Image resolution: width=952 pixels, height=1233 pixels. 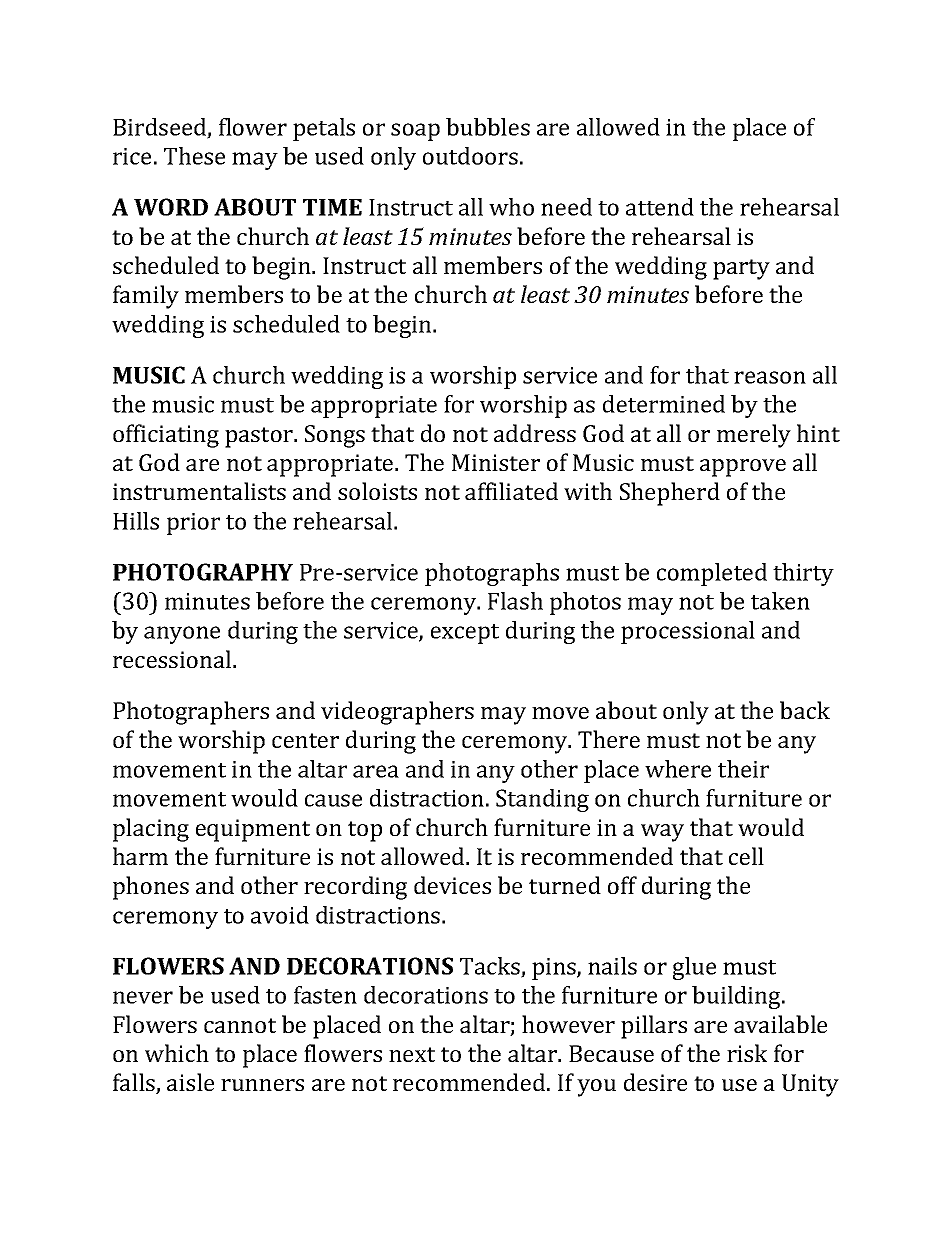 I want to click on risk, so click(x=747, y=1053).
